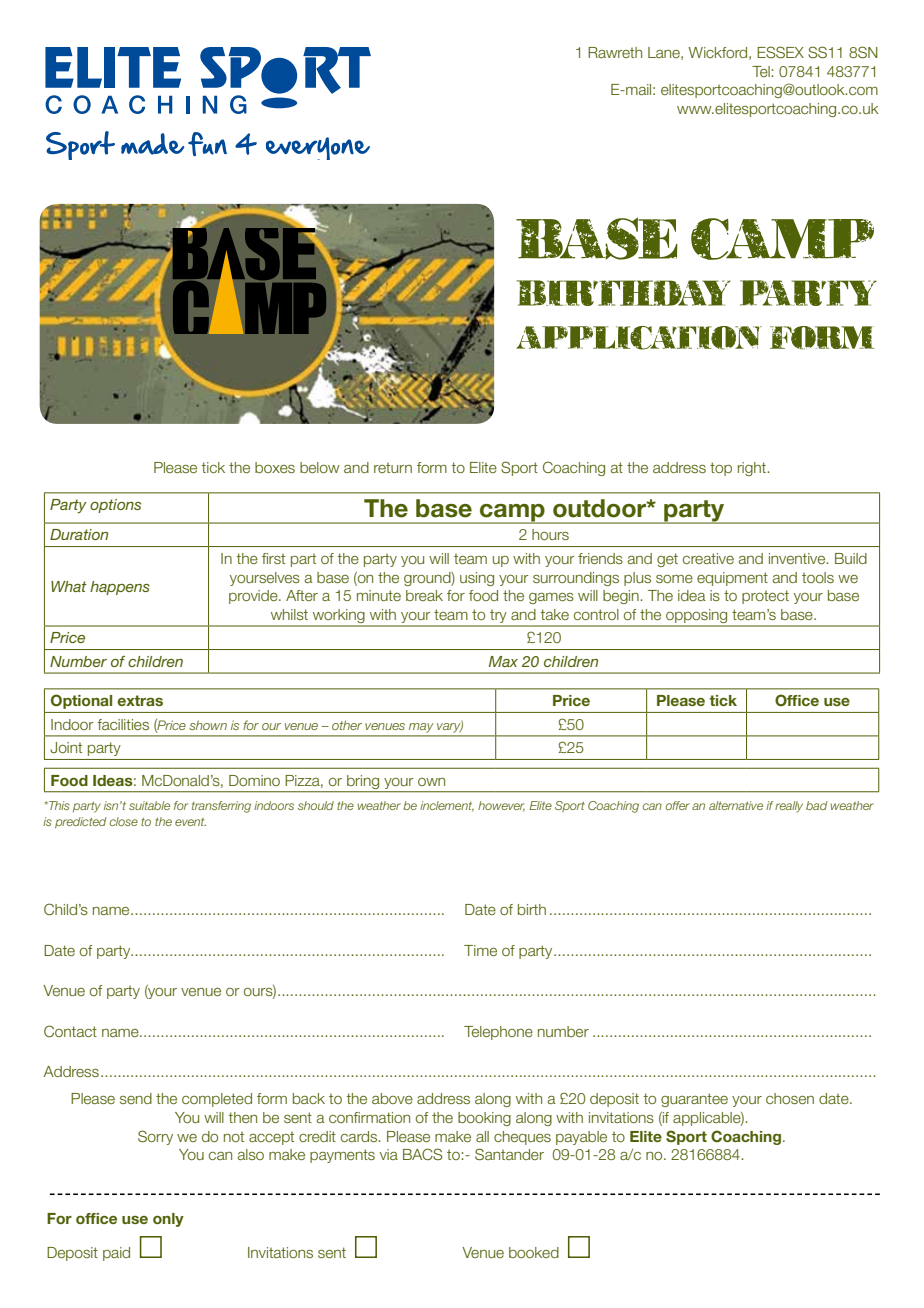 The image size is (924, 1308). Describe the element at coordinates (393, 468) in the screenshot. I see `return` at that location.
